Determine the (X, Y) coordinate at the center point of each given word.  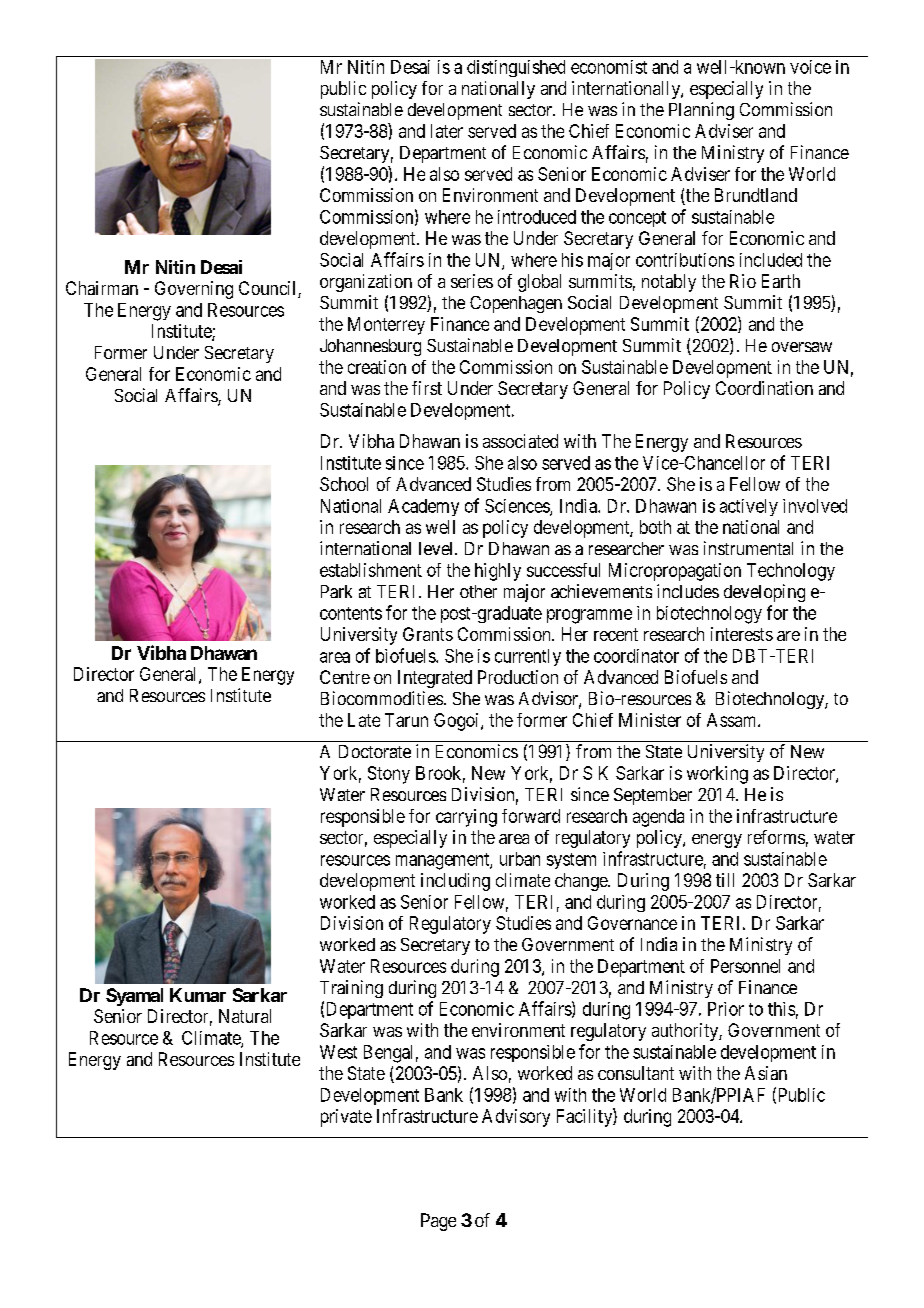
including (455, 882)
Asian (766, 1073)
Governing (194, 290)
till (725, 880)
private (346, 1118)
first (427, 388)
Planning (701, 111)
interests (742, 634)
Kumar (198, 995)
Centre (345, 677)
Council (269, 289)
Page (438, 1222)
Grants (428, 634)
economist (609, 67)
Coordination (764, 388)
